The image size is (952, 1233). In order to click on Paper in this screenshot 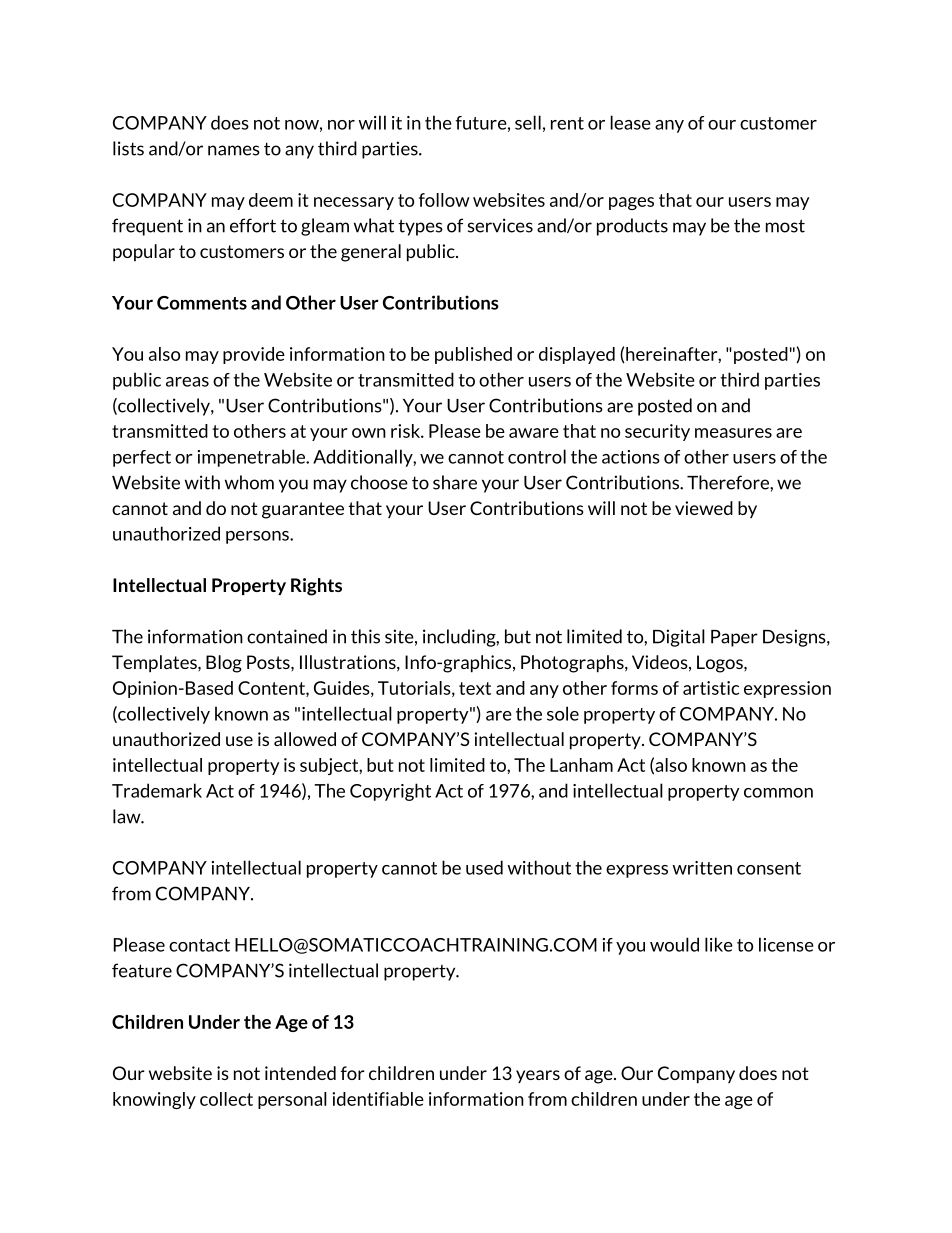, I will do `click(734, 638)`.
